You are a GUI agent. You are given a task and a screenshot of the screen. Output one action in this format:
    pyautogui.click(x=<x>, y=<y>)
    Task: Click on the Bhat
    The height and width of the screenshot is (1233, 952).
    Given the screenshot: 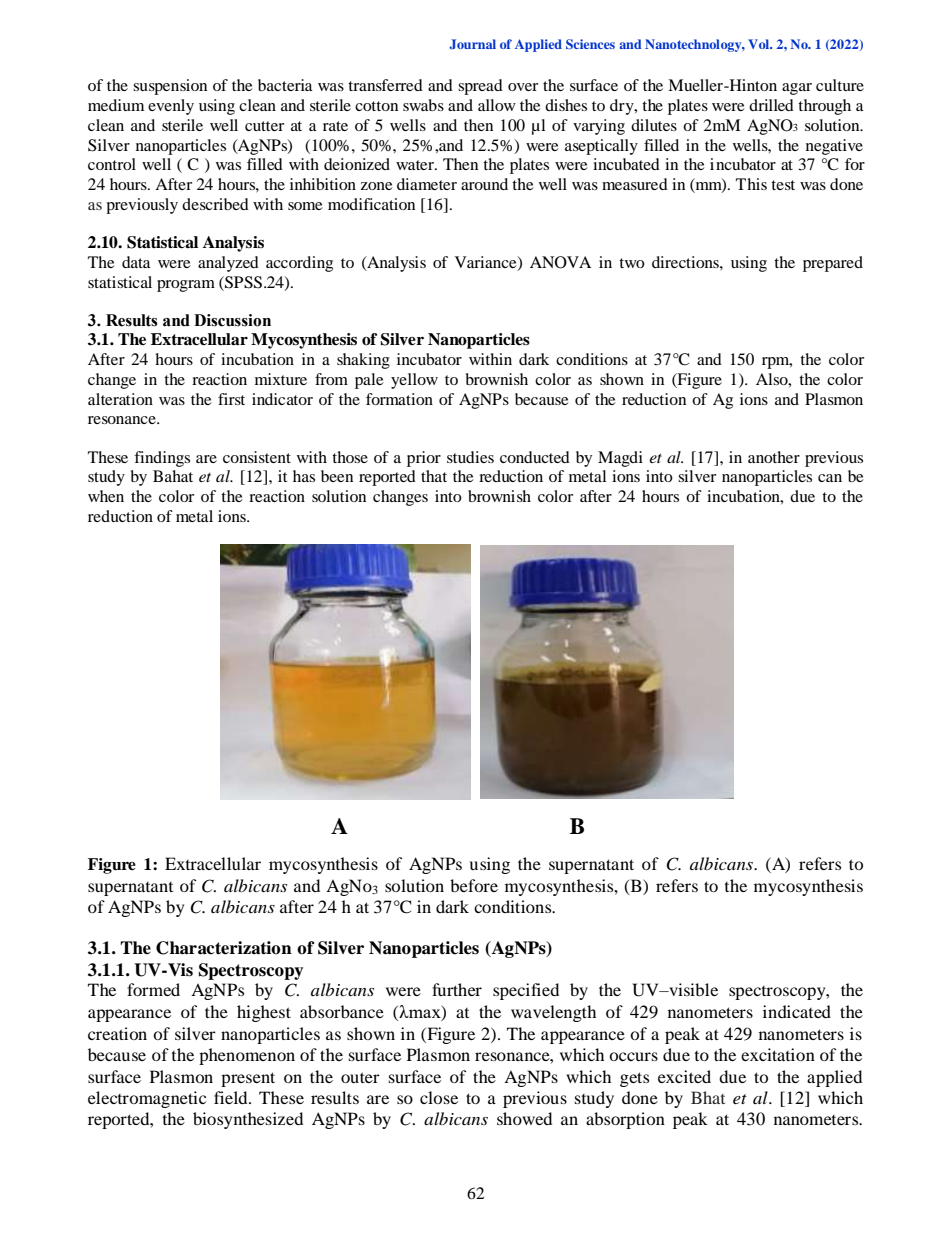 What is the action you would take?
    pyautogui.click(x=708, y=1097)
